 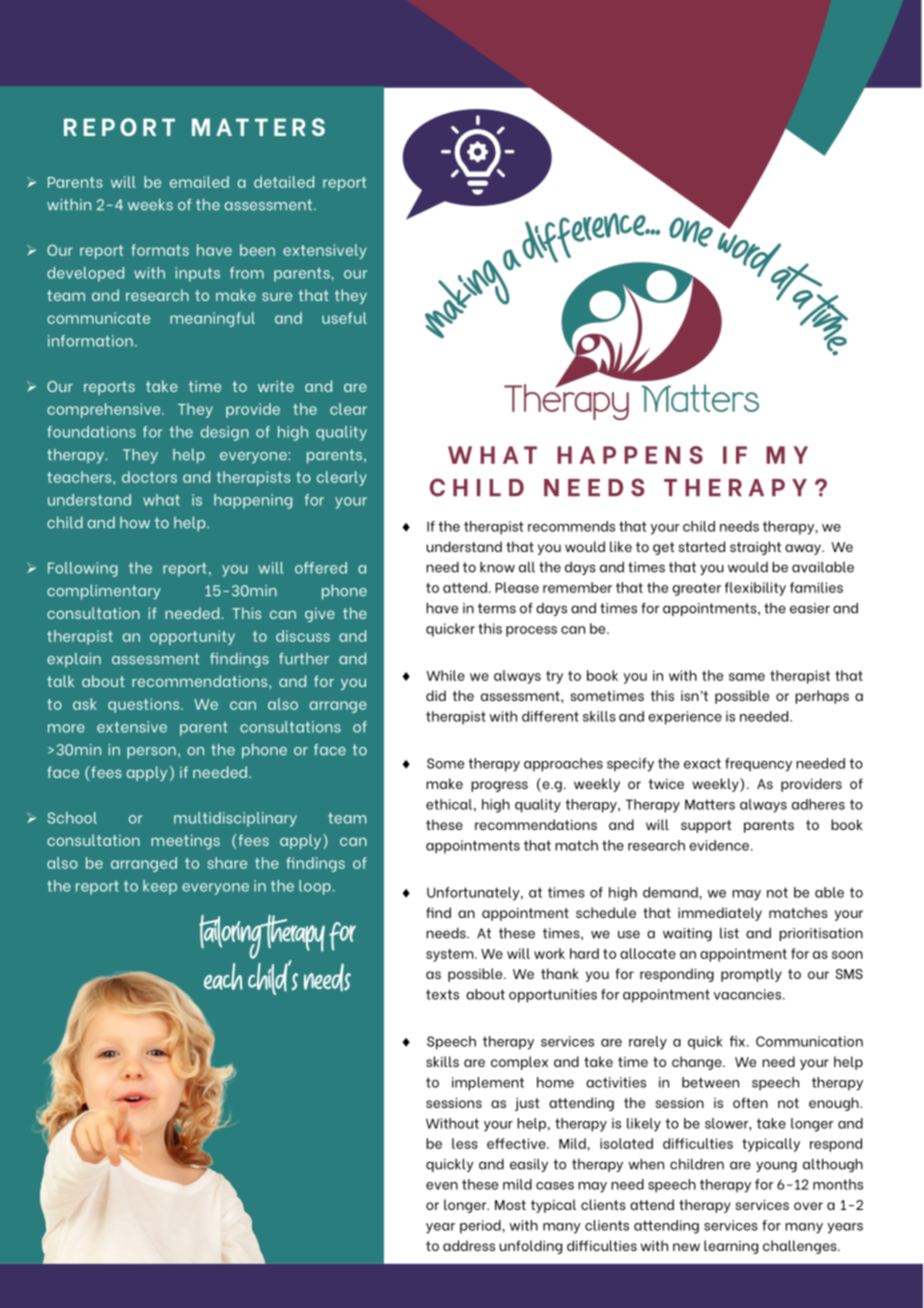 I want to click on period, so click(x=481, y=1227).
